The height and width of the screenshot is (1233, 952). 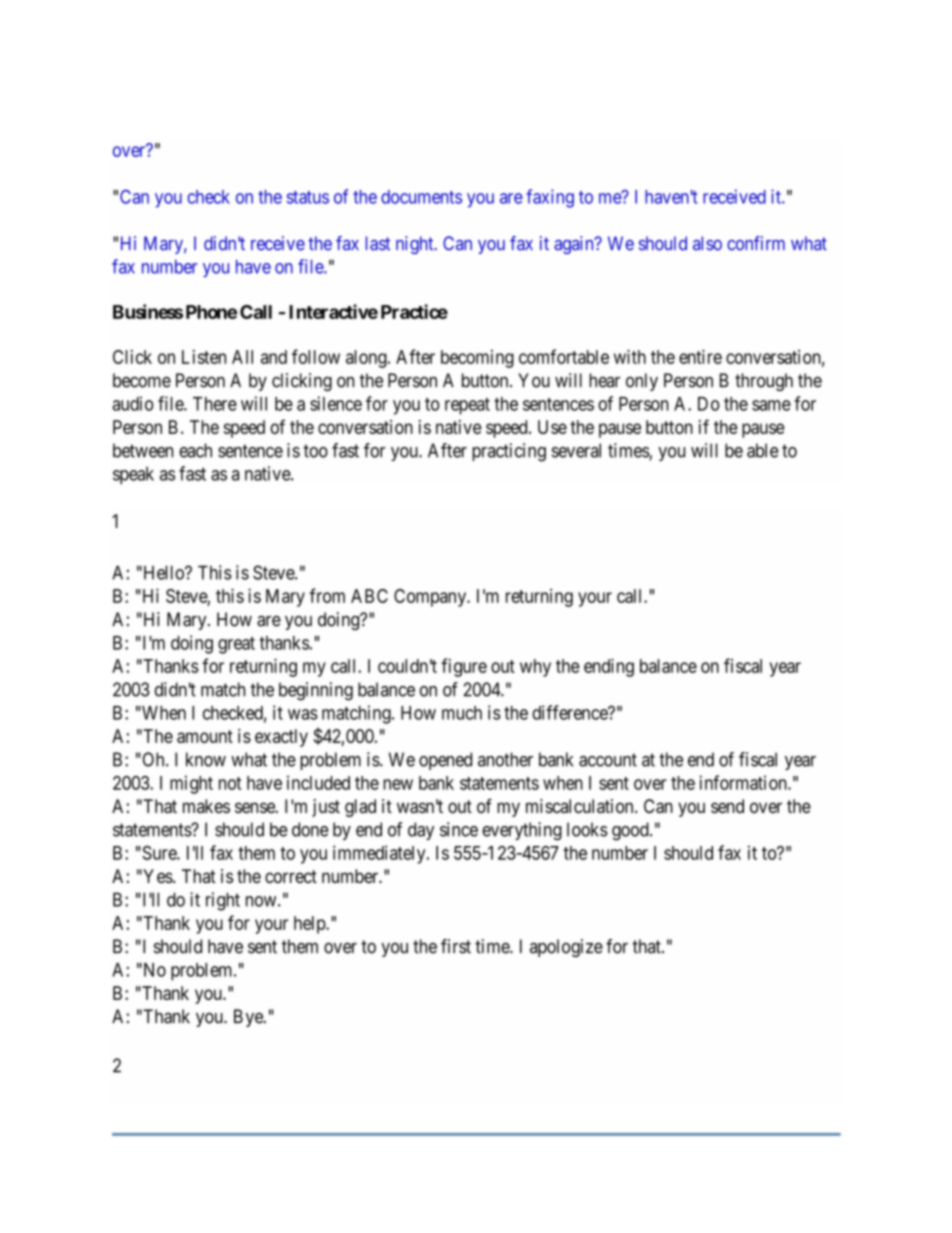 I want to click on ending, so click(x=609, y=667).
